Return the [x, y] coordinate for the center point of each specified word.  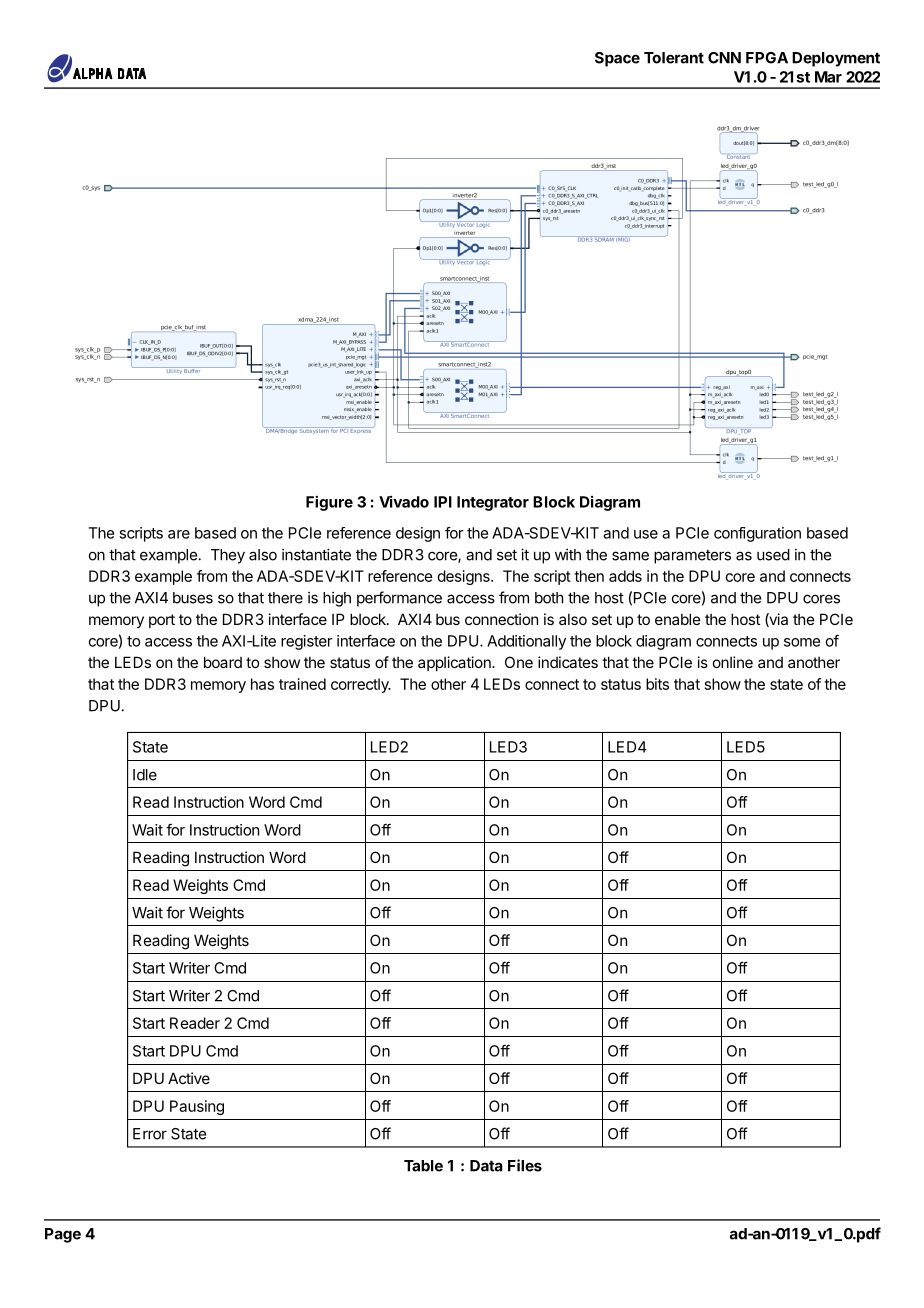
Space [617, 59]
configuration [757, 534]
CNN [724, 58]
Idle [145, 775]
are [179, 534]
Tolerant [674, 58]
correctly [361, 685]
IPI [443, 502]
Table [423, 1166]
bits [657, 684]
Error [150, 1134]
